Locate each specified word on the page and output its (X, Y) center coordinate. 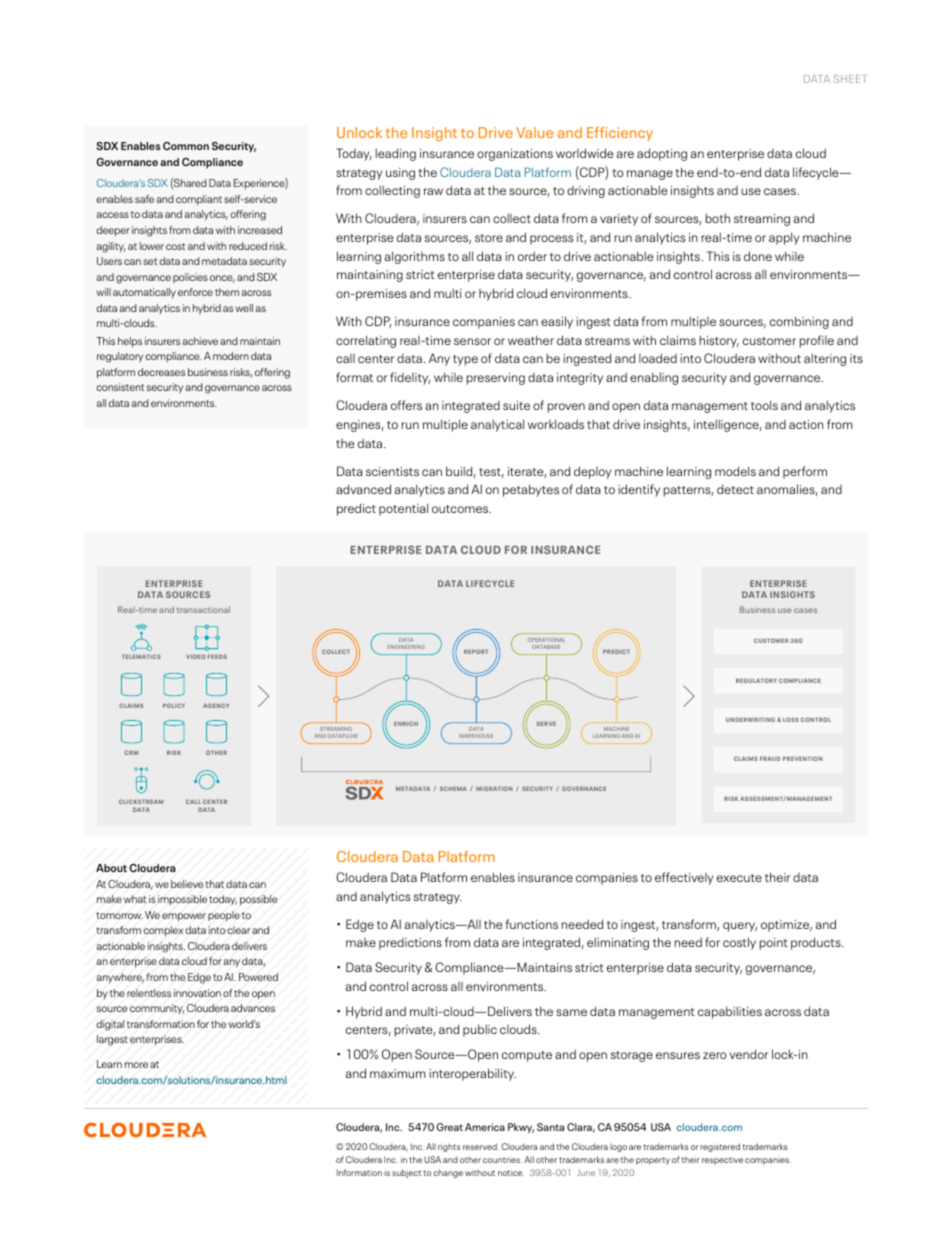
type (465, 360)
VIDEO (195, 656)
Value (534, 132)
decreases (161, 372)
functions (532, 924)
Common (186, 146)
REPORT (476, 651)
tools (764, 405)
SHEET (850, 79)
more (136, 1065)
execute (739, 878)
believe (187, 884)
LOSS (791, 719)
